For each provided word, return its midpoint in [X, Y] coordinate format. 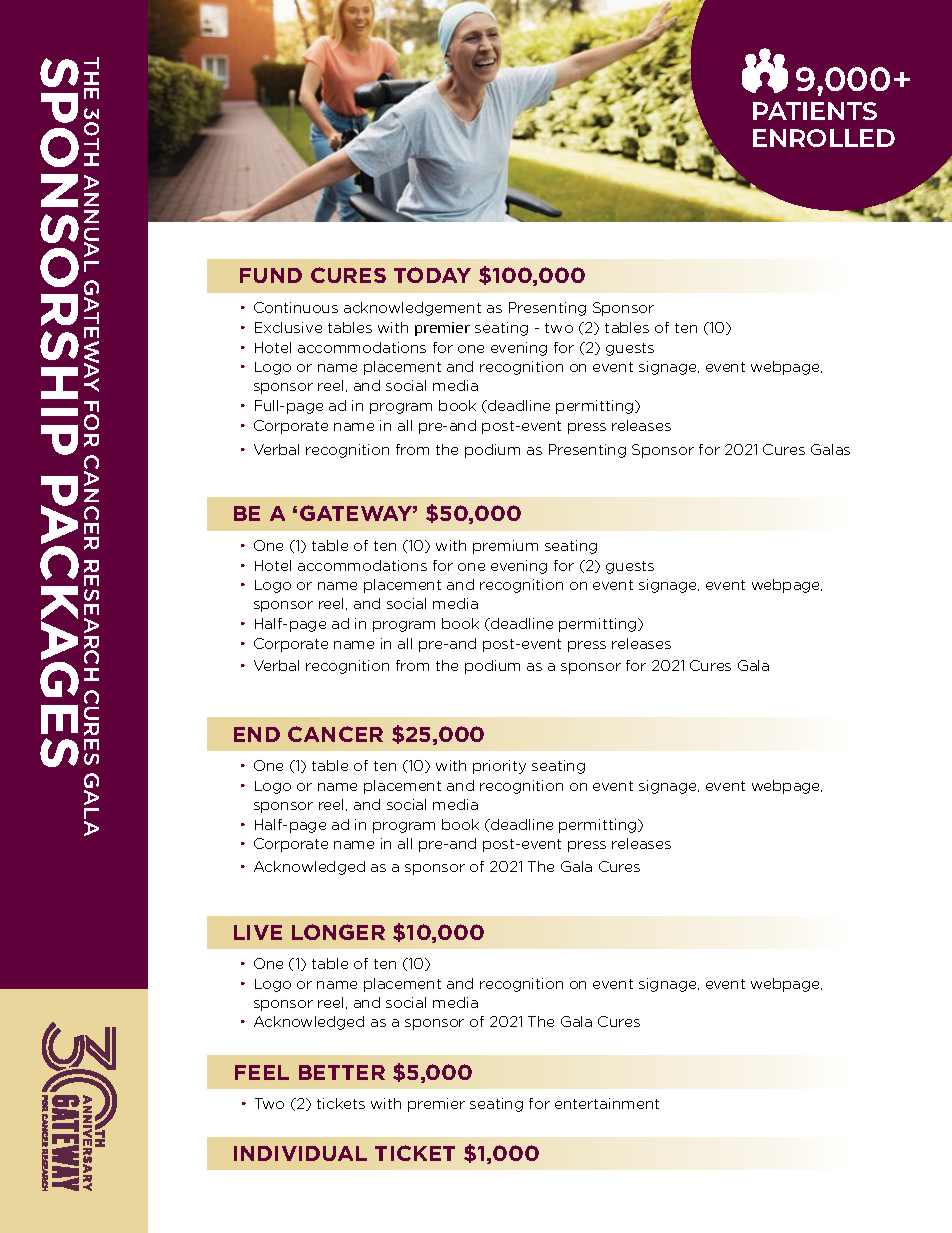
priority [499, 767]
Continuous [296, 307]
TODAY [432, 275]
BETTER [342, 1072]
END [257, 734]
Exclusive [288, 327]
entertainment [607, 1103]
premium [505, 547]
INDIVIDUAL [300, 1153]
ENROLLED [824, 138]
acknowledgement [412, 309]
